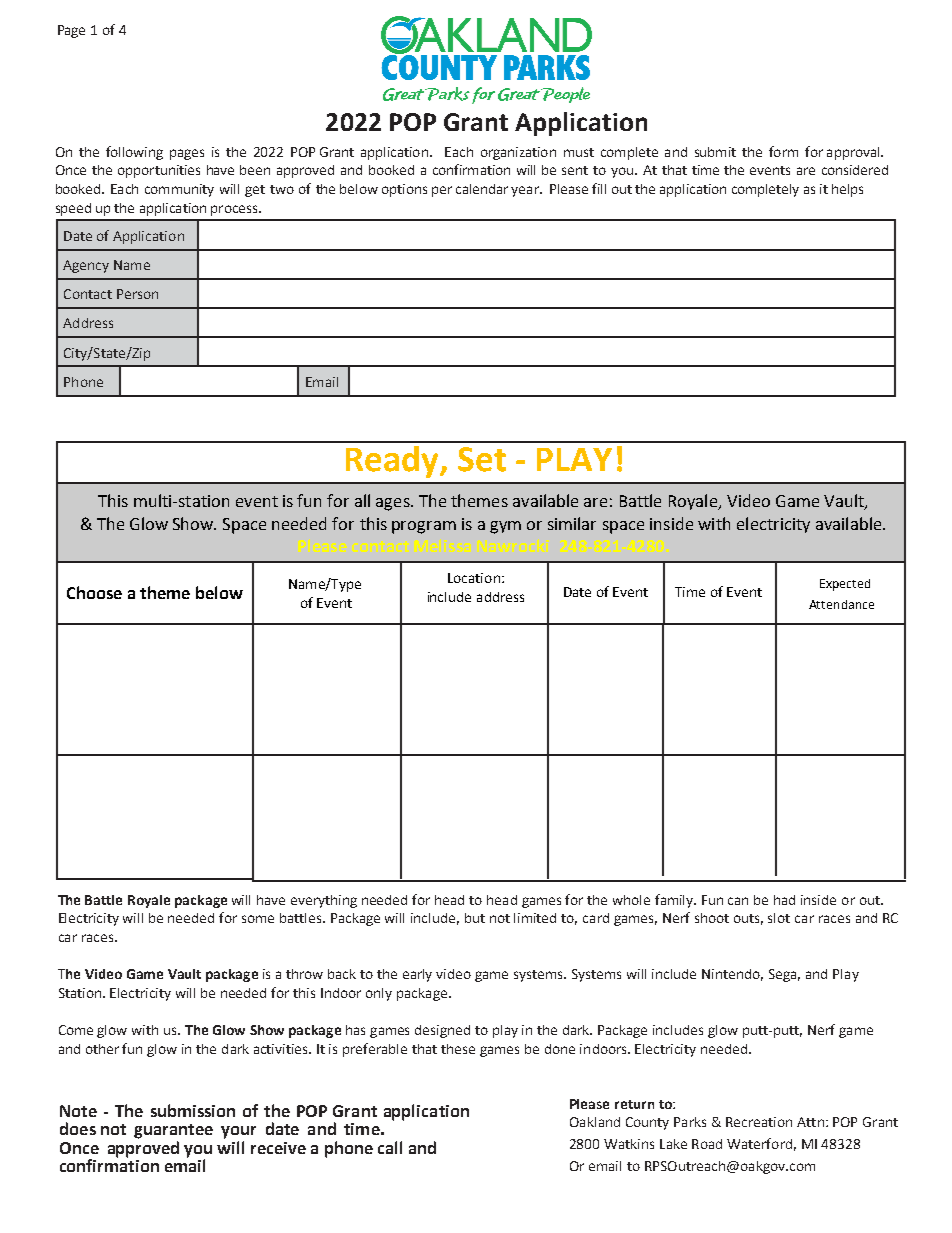 This document has width=952, height=1233. Describe the element at coordinates (404, 190) in the document. I see `options` at that location.
